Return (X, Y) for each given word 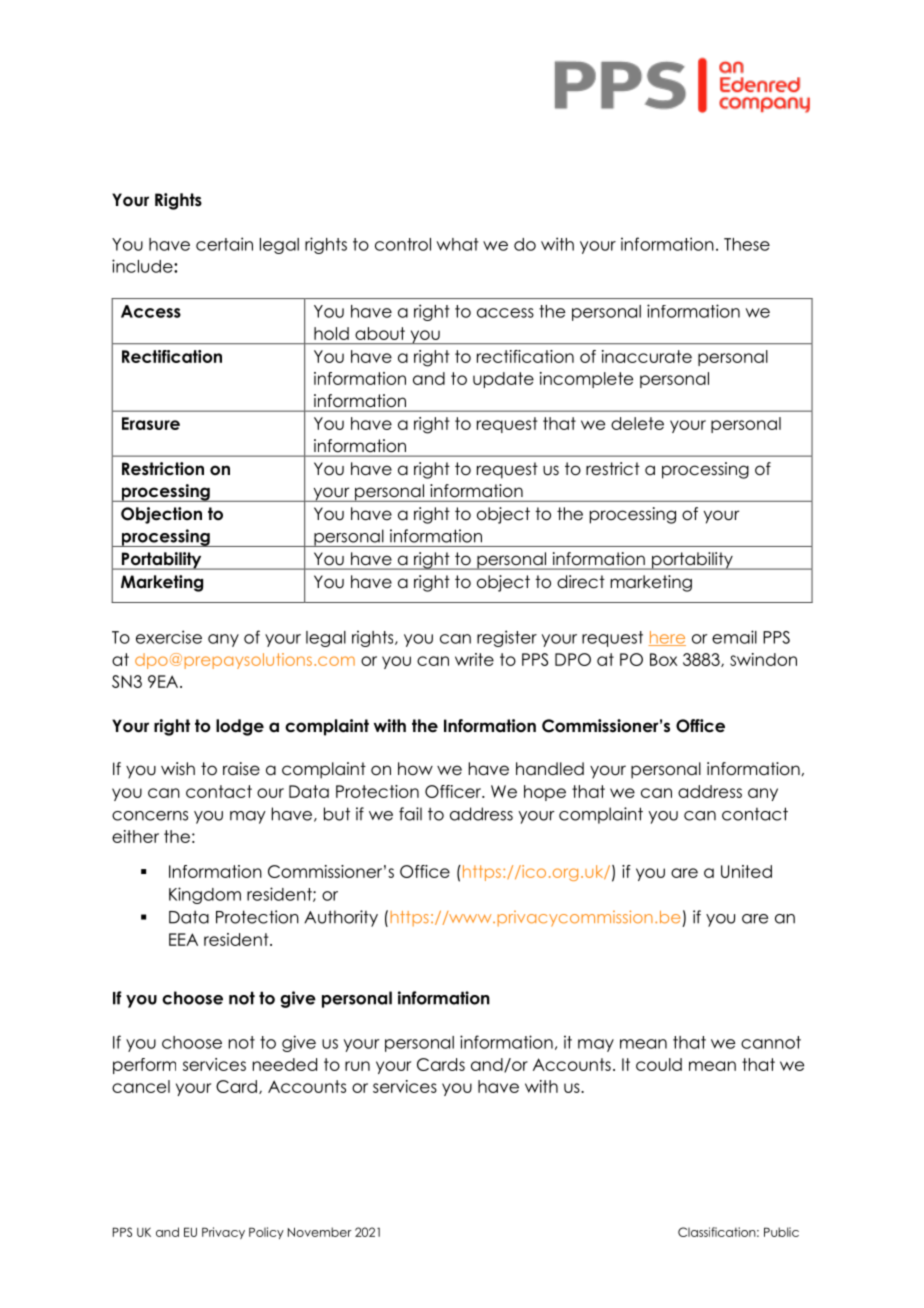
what (458, 244)
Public (781, 1232)
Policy (266, 1233)
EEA (183, 939)
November (320, 1232)
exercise (169, 637)
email (734, 637)
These (747, 244)
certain (224, 244)
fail (410, 814)
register (507, 638)
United (746, 871)
